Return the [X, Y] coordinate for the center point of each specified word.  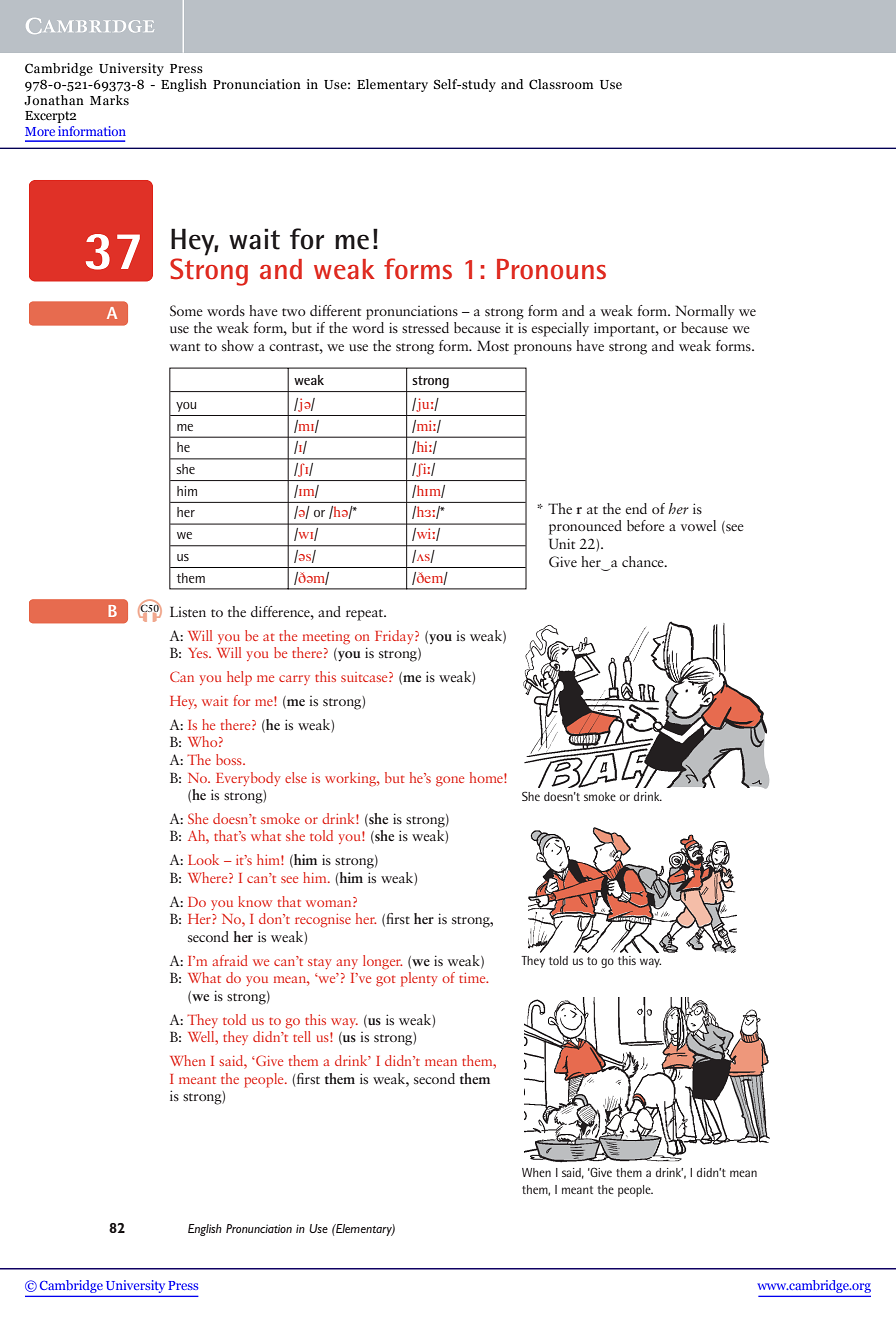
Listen [188, 611]
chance [644, 561]
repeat [366, 615]
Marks [109, 100]
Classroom [561, 84]
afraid [230, 960]
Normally [704, 312]
